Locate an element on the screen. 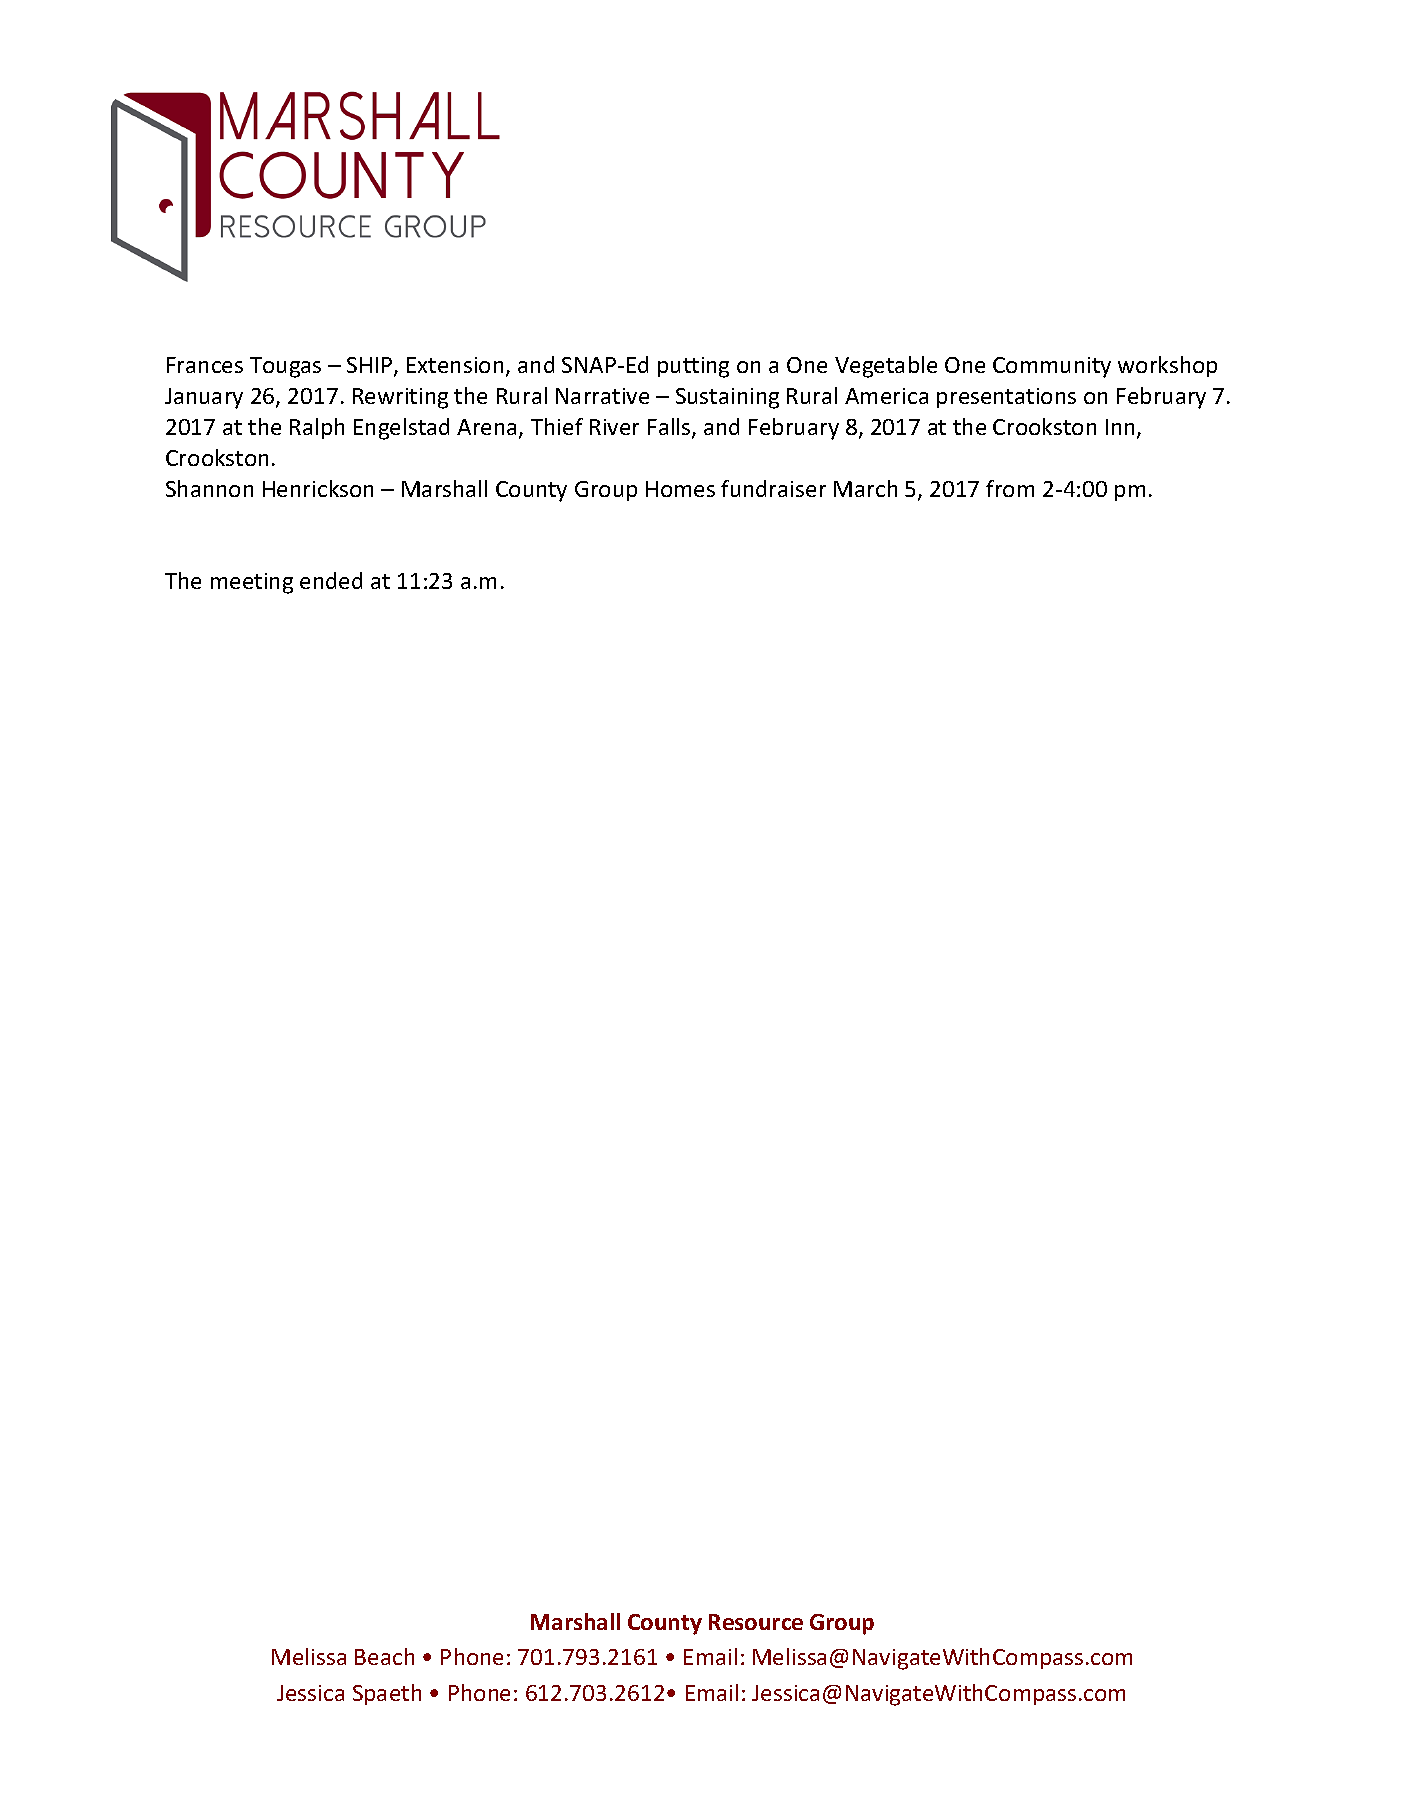 This screenshot has width=1405, height=1818. Ralph is located at coordinates (317, 428).
